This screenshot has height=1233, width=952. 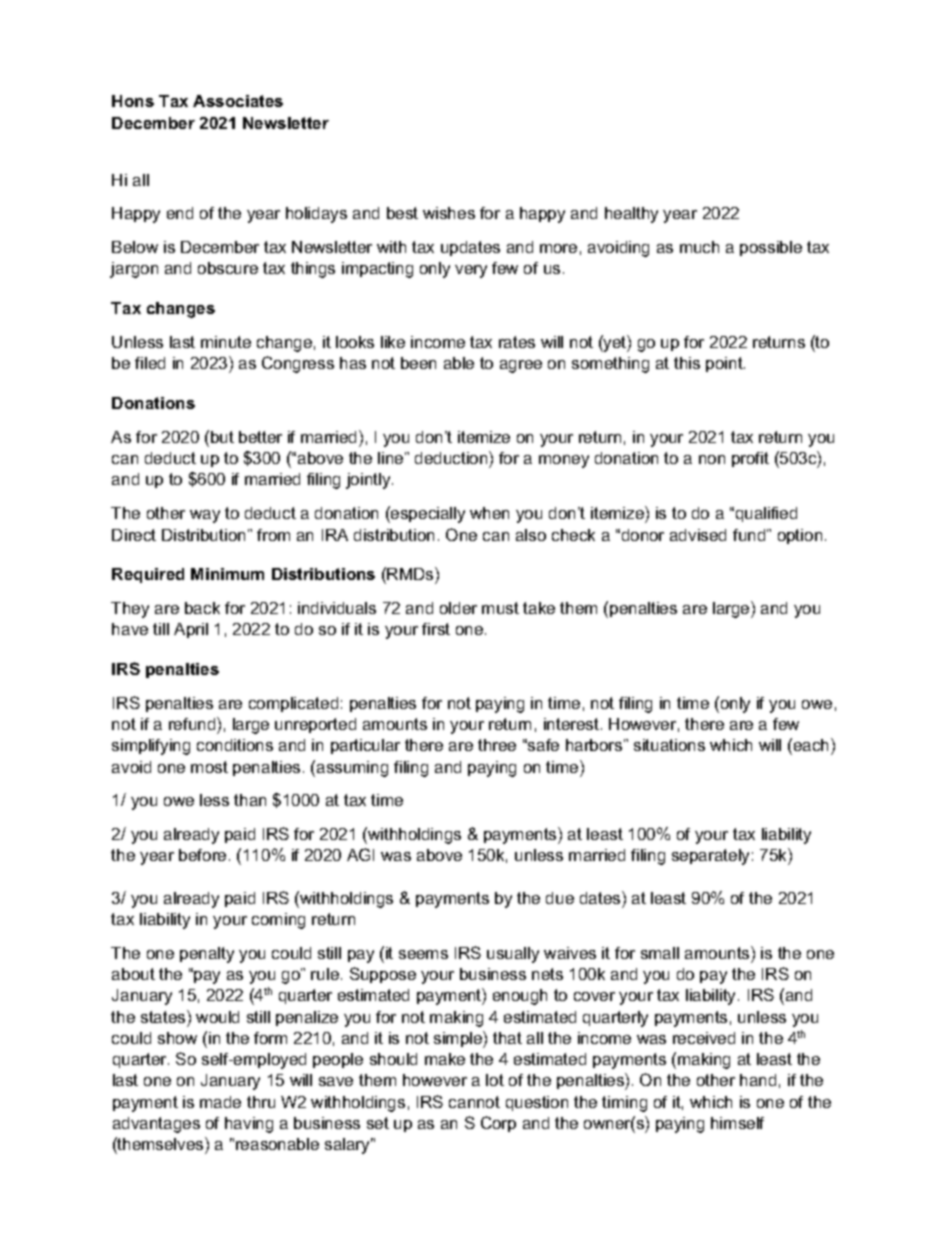 What do you see at coordinates (660, 953) in the screenshot?
I see `small` at bounding box center [660, 953].
